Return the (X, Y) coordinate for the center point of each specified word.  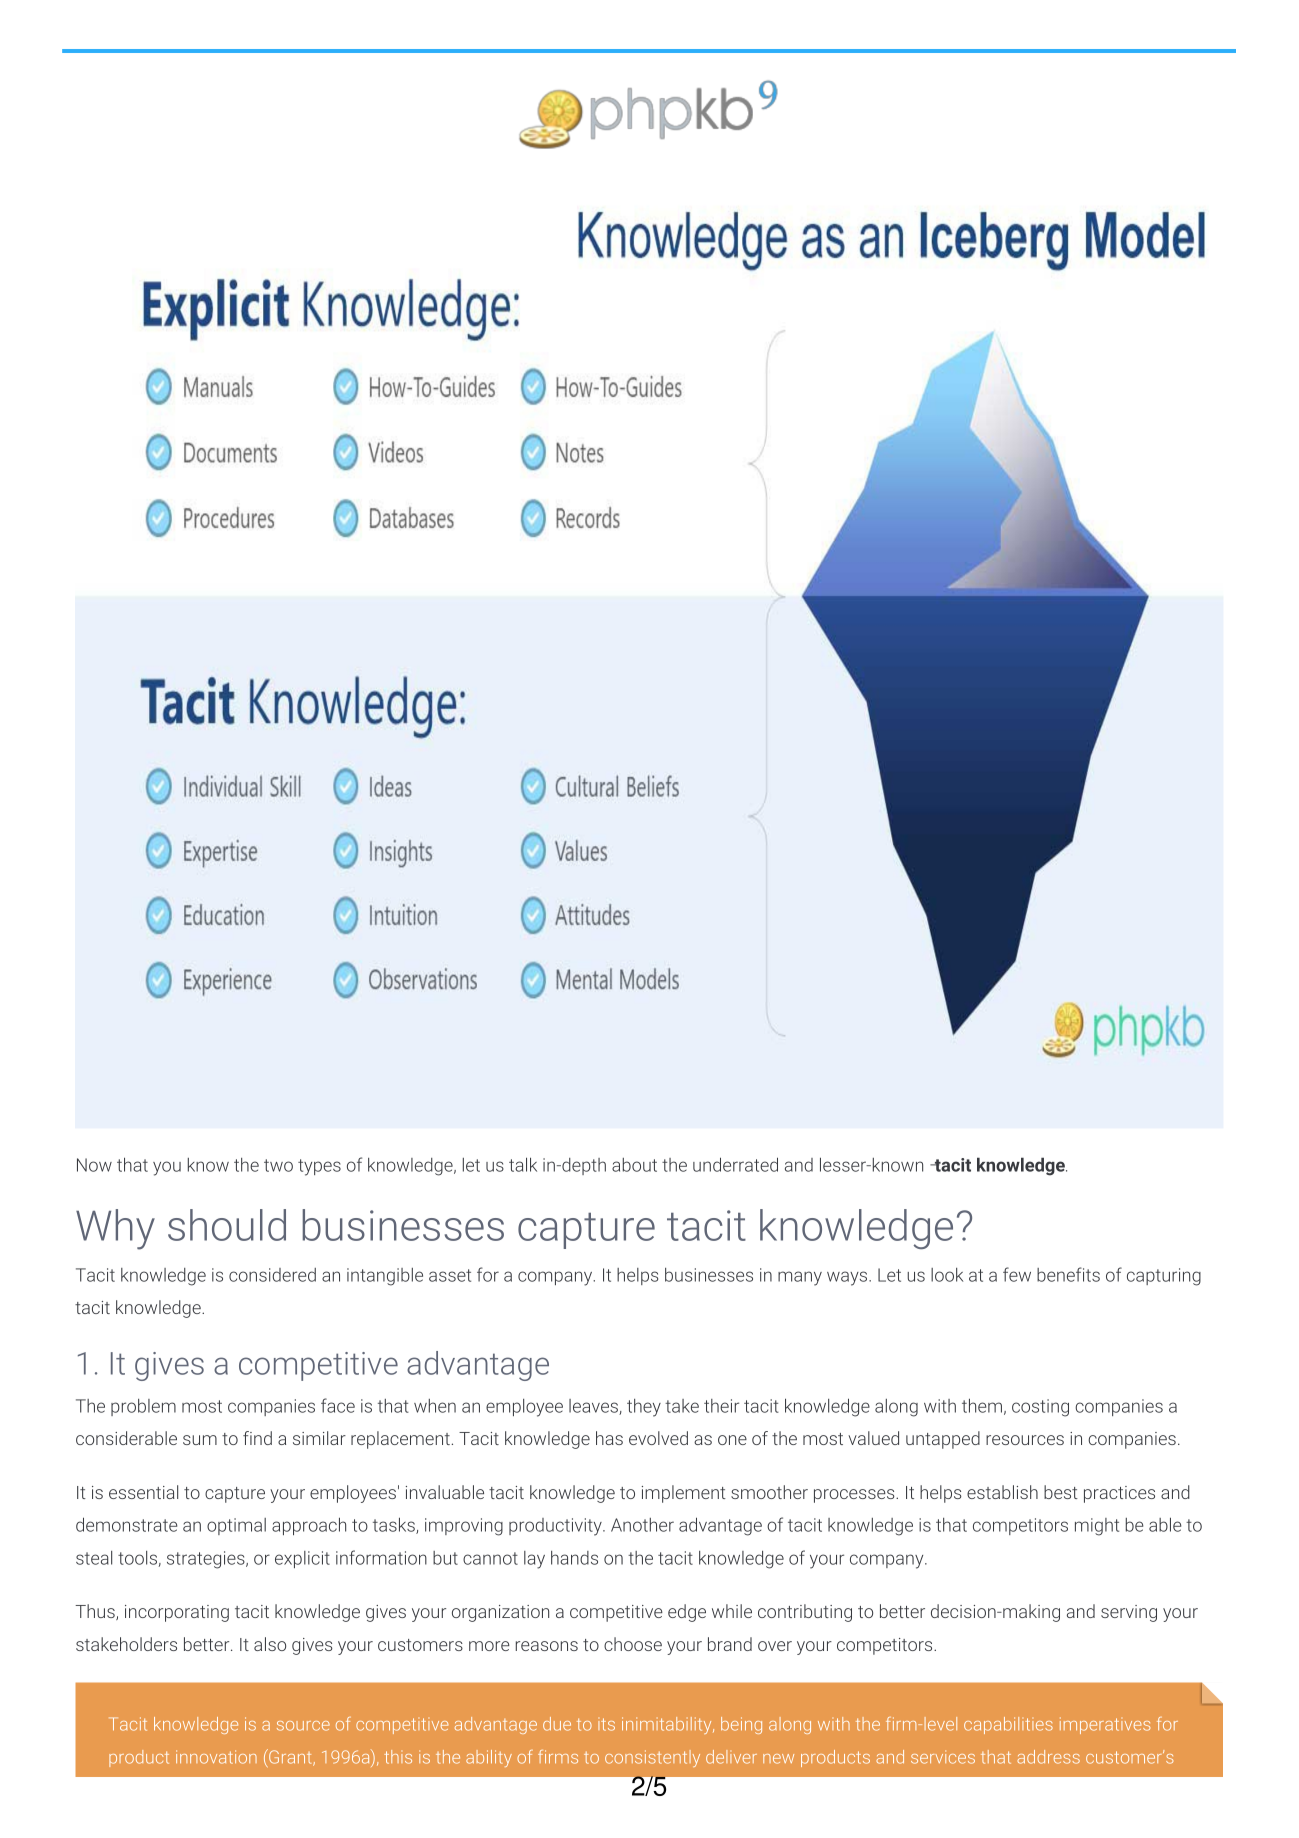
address (1048, 1757)
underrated (735, 1164)
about (634, 1165)
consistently (652, 1758)
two (278, 1165)
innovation (216, 1757)
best (1061, 1492)
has (609, 1438)
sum (200, 1440)
